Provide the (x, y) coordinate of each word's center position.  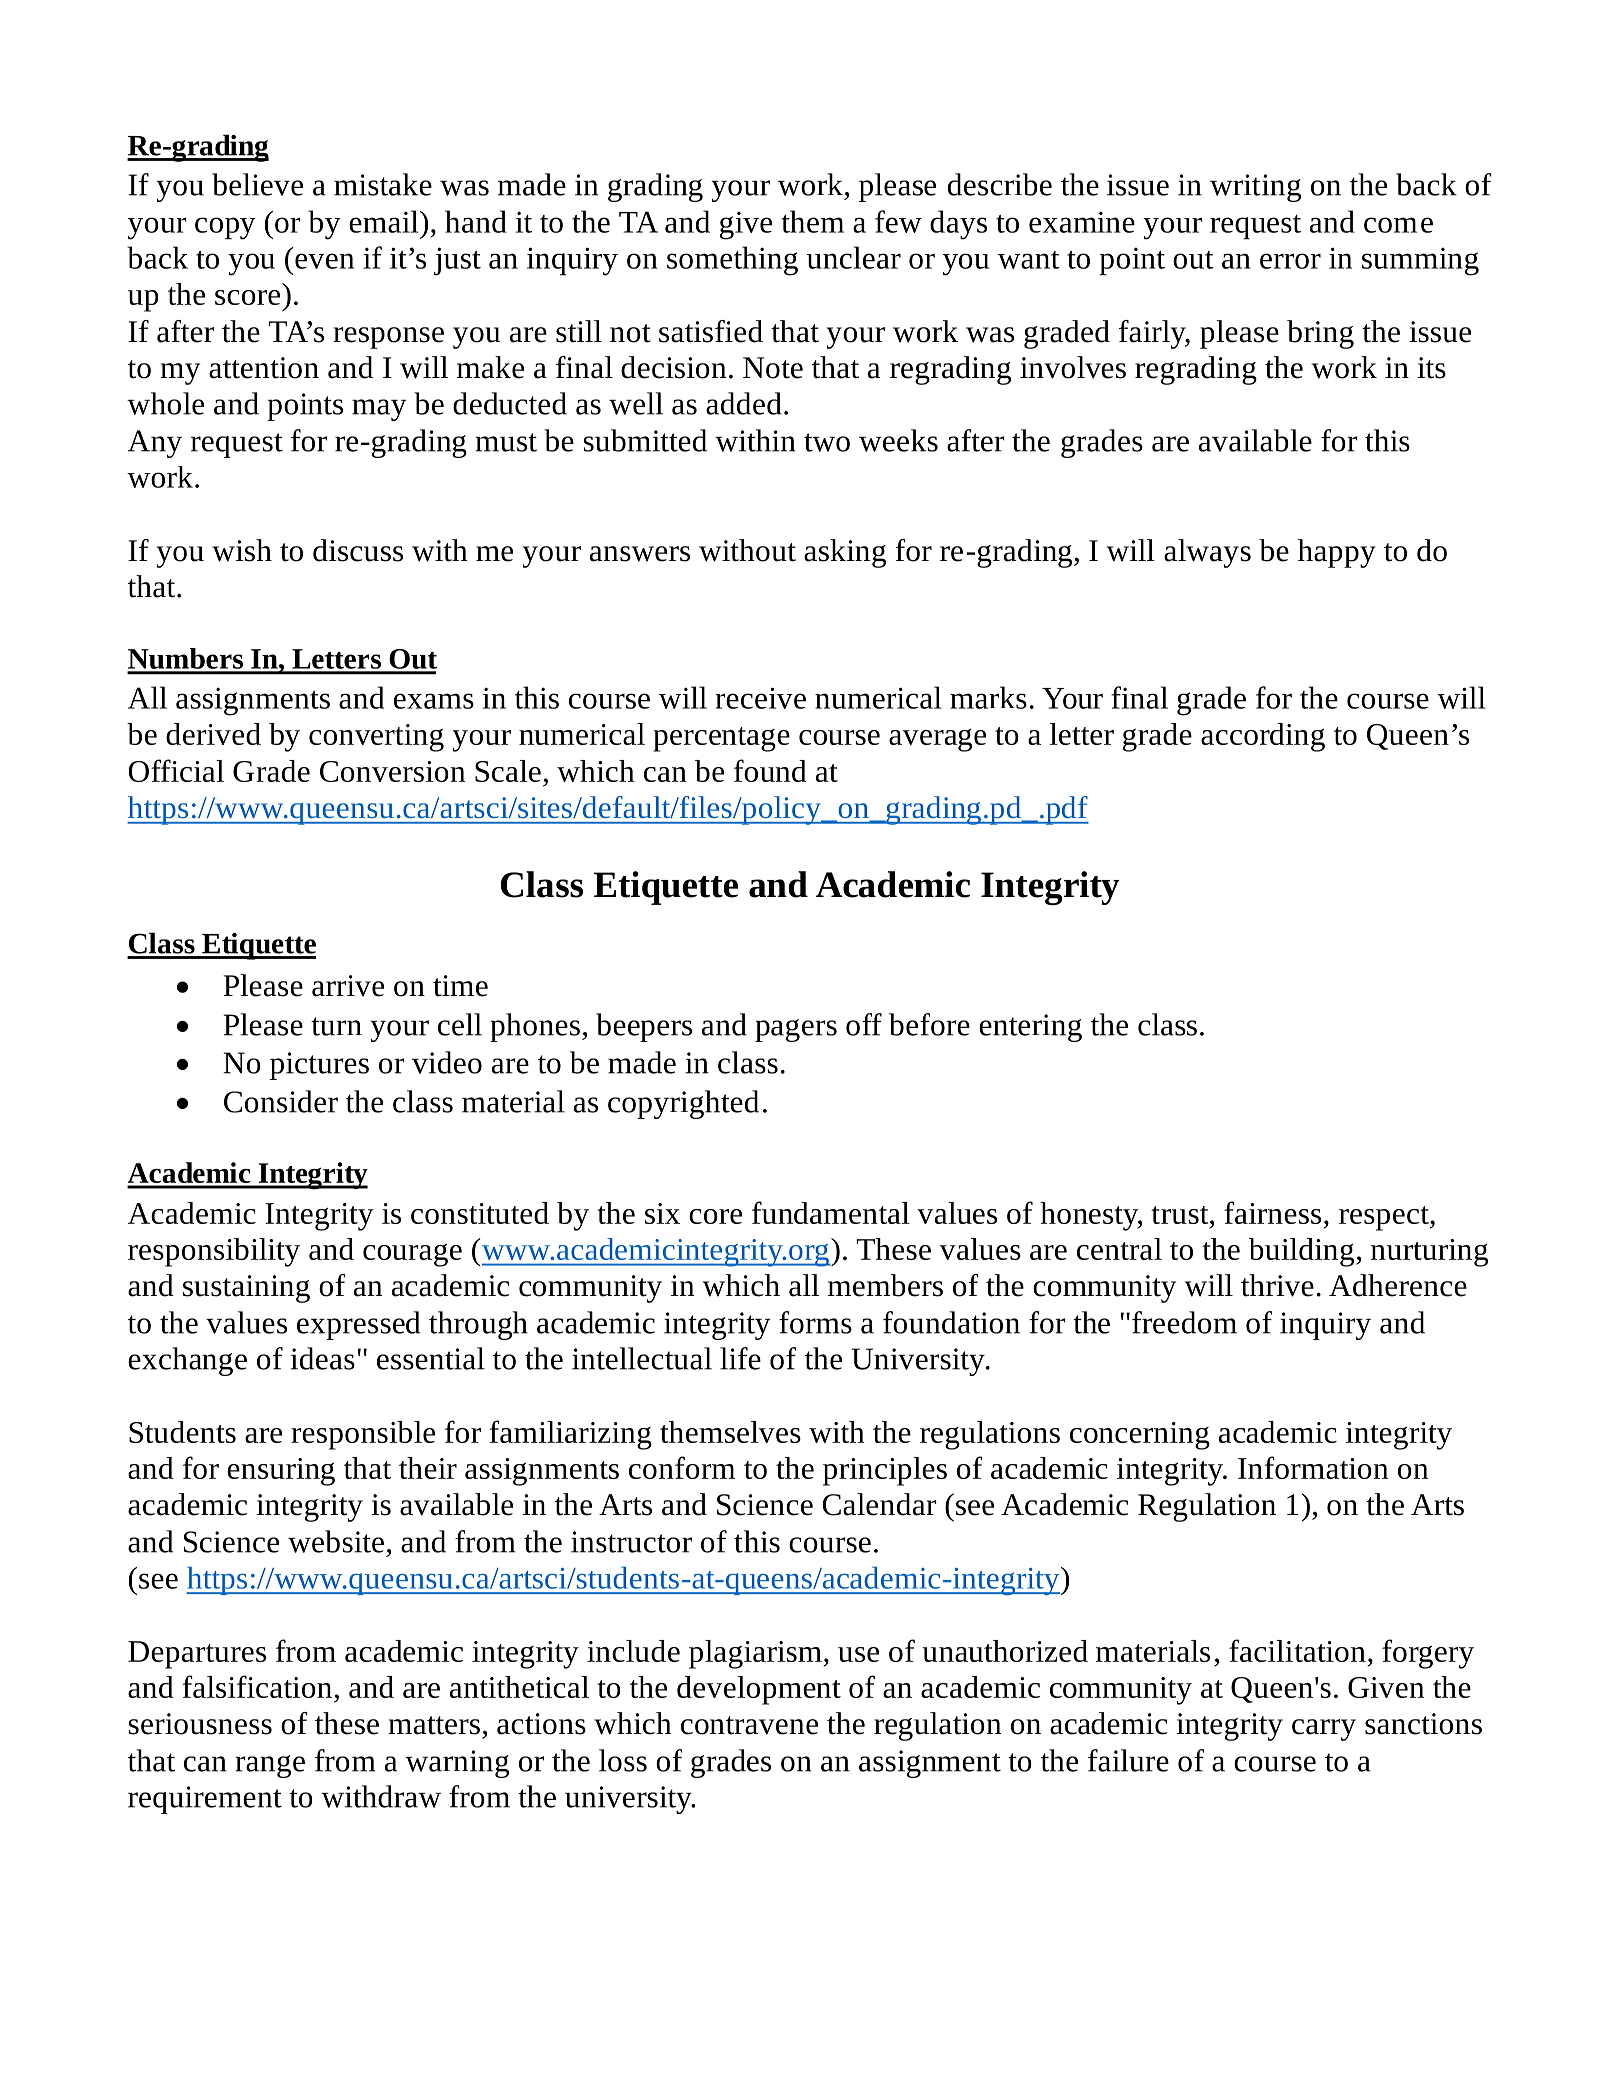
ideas (323, 1358)
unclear (854, 257)
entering (1030, 1028)
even (324, 261)
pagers (796, 1030)
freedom (1184, 1322)
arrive (348, 986)
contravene (749, 1725)
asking (845, 553)
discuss (358, 550)
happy (1337, 553)
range (270, 1766)
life (740, 1358)
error (1290, 261)
